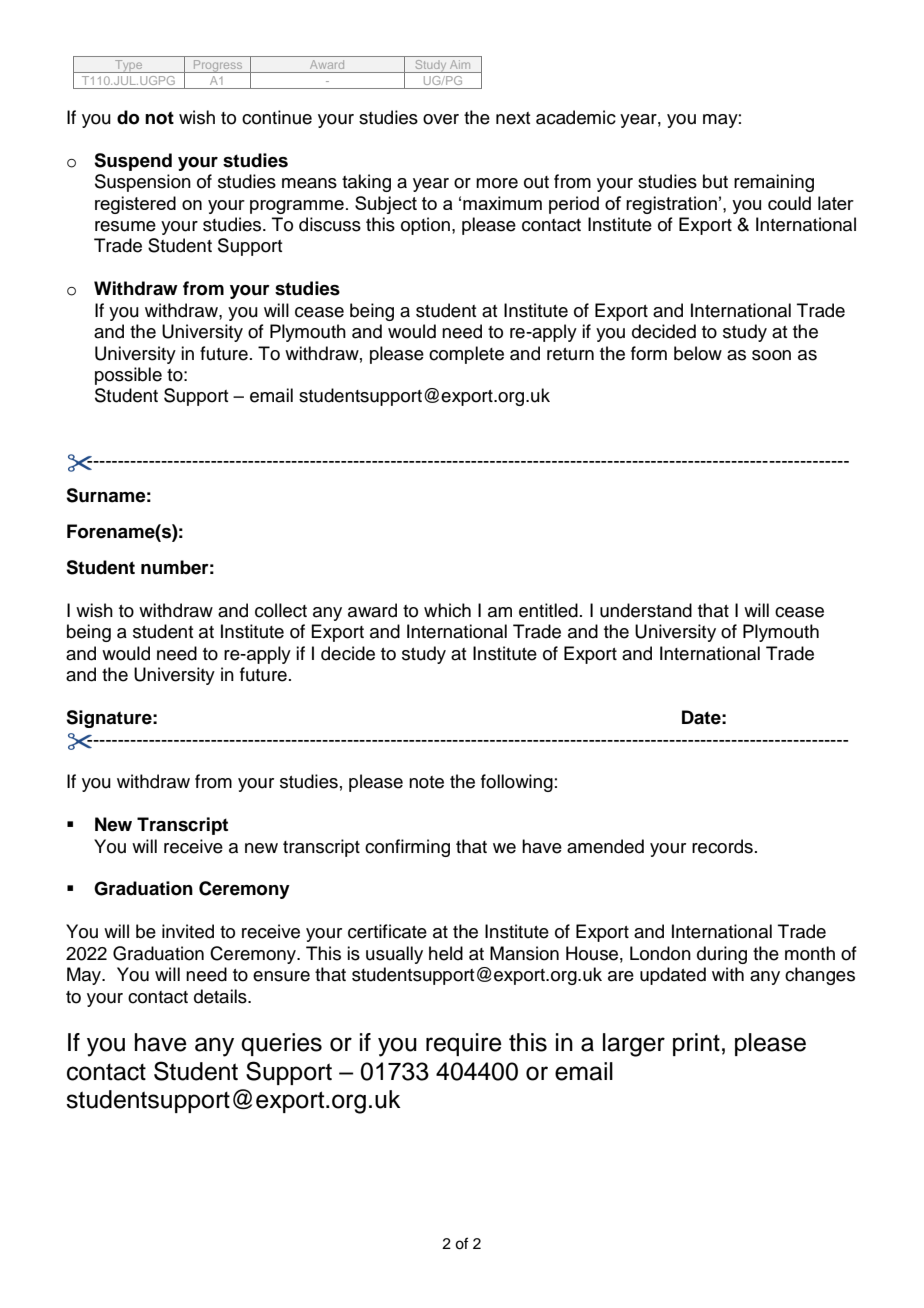  I want to click on print, so click(696, 1044).
